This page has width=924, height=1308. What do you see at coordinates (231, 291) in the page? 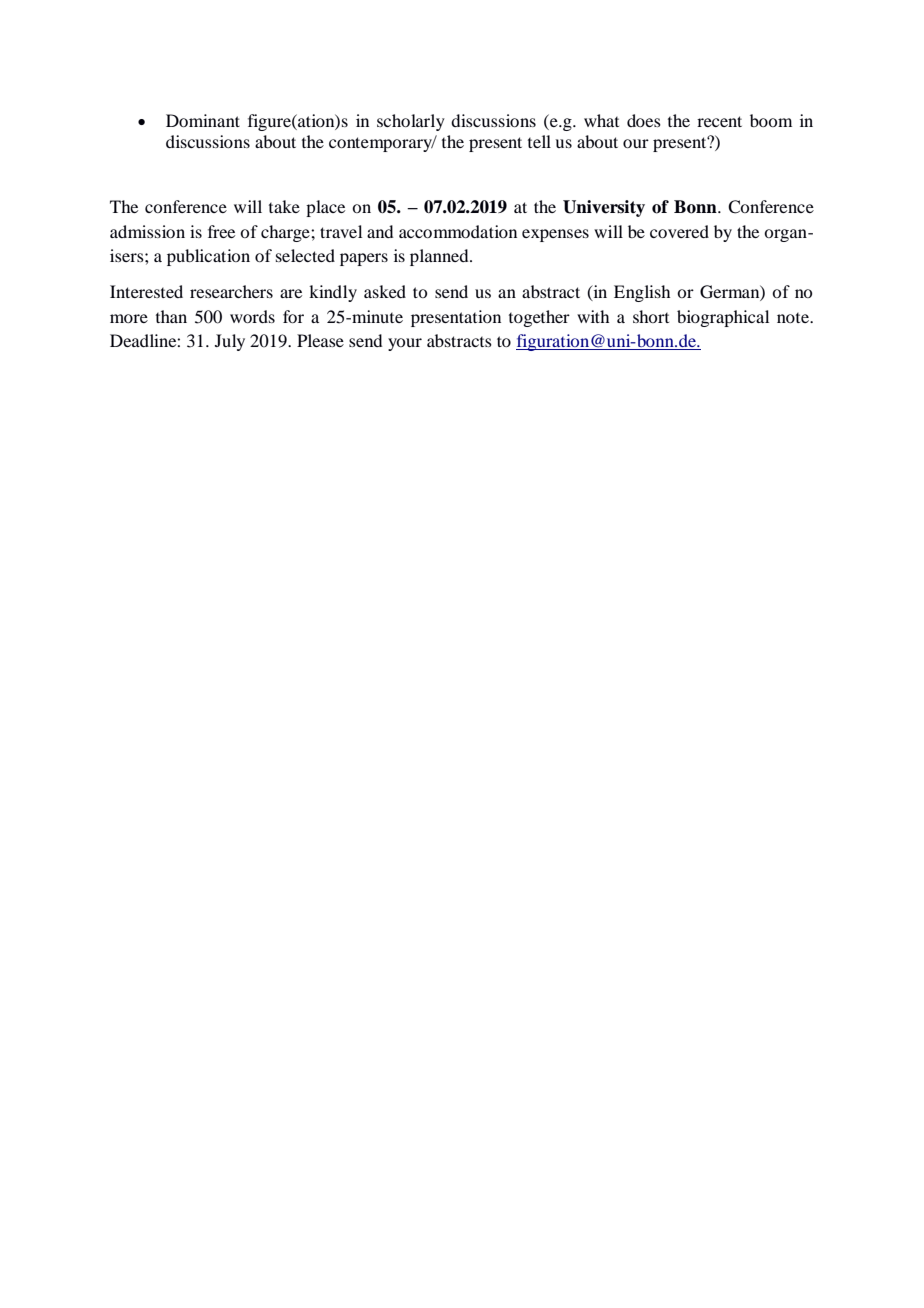
I see `researchers` at bounding box center [231, 291].
